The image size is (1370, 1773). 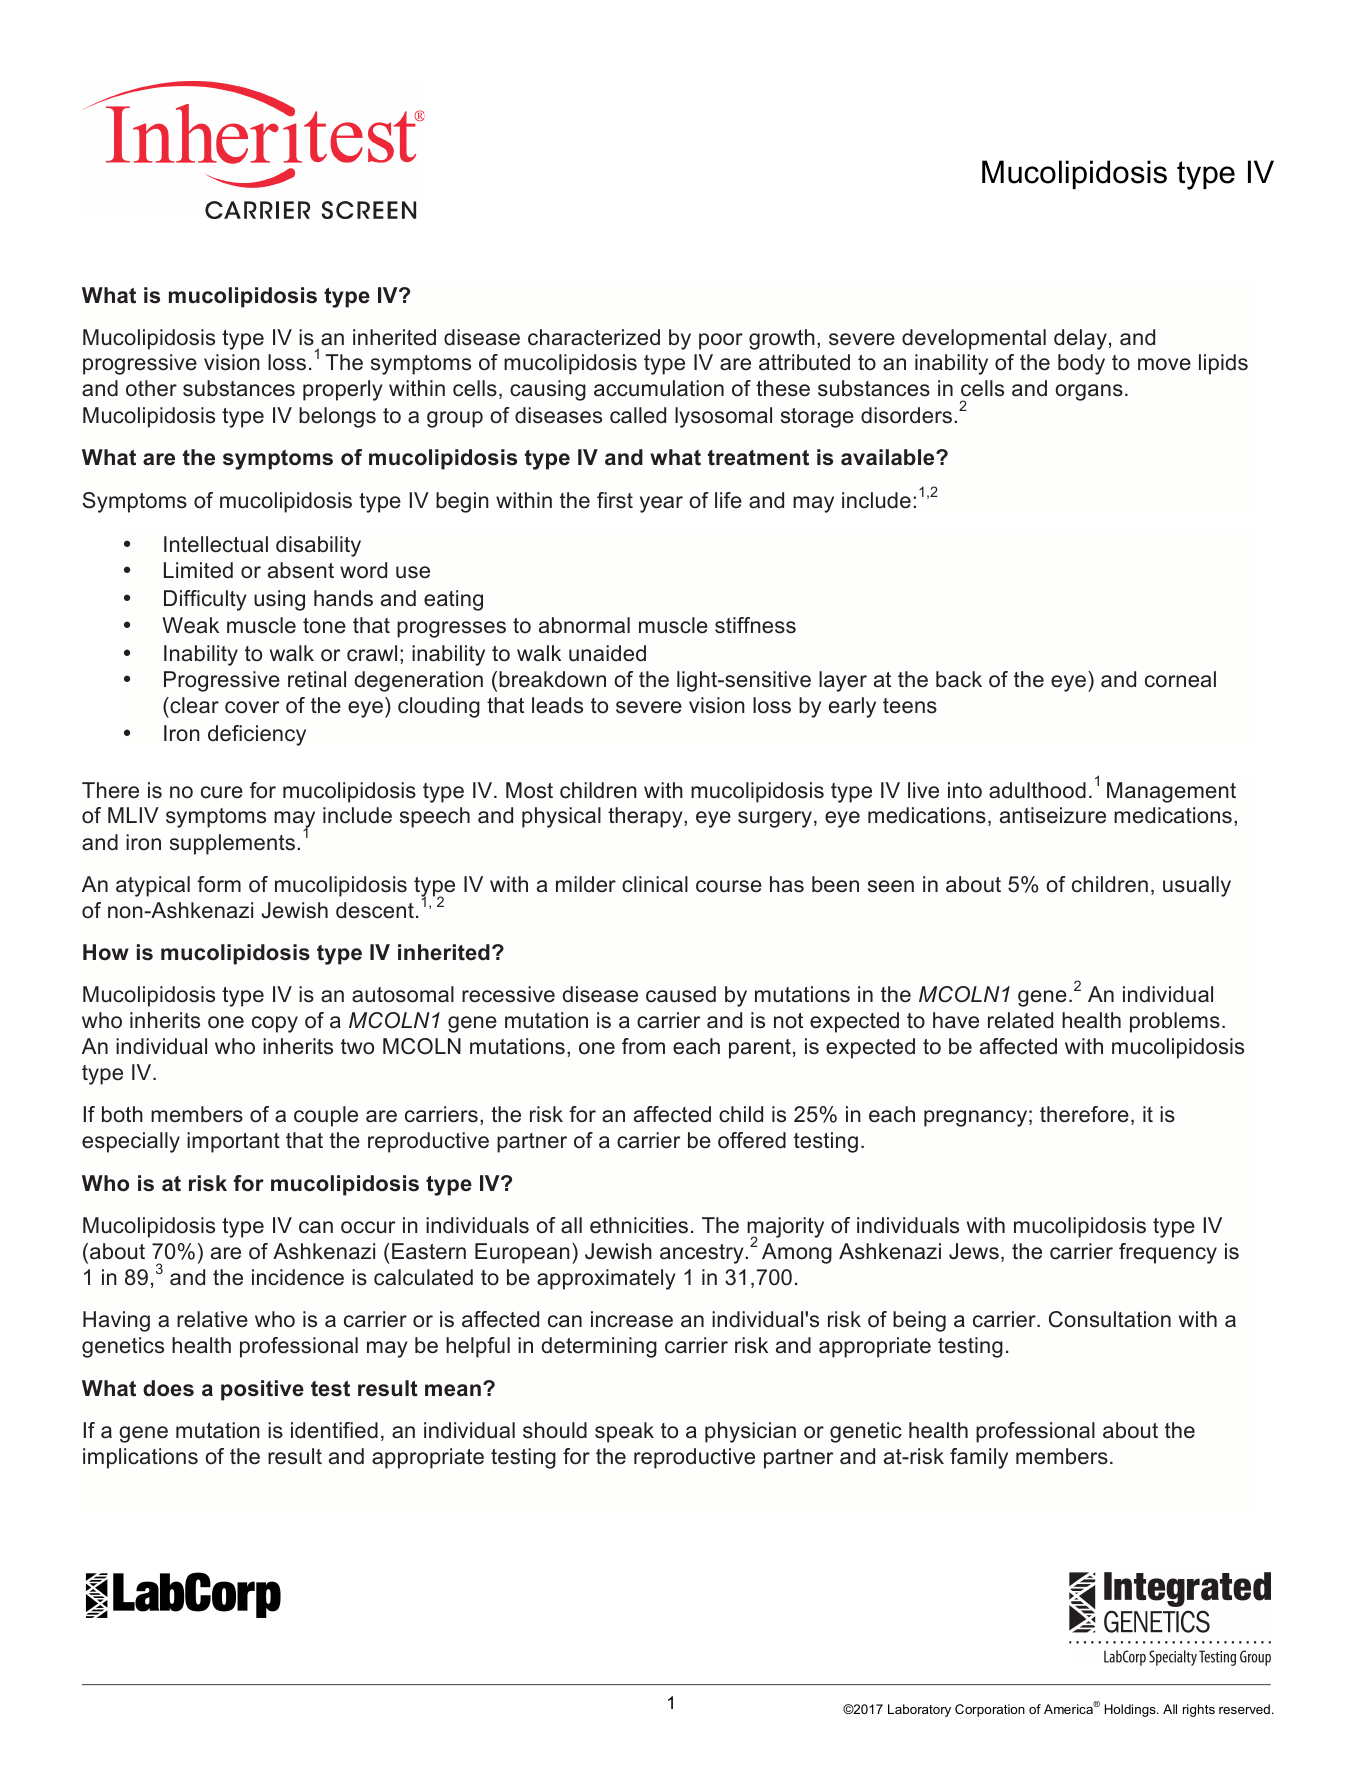 What do you see at coordinates (140, 1458) in the screenshot?
I see `implications` at bounding box center [140, 1458].
